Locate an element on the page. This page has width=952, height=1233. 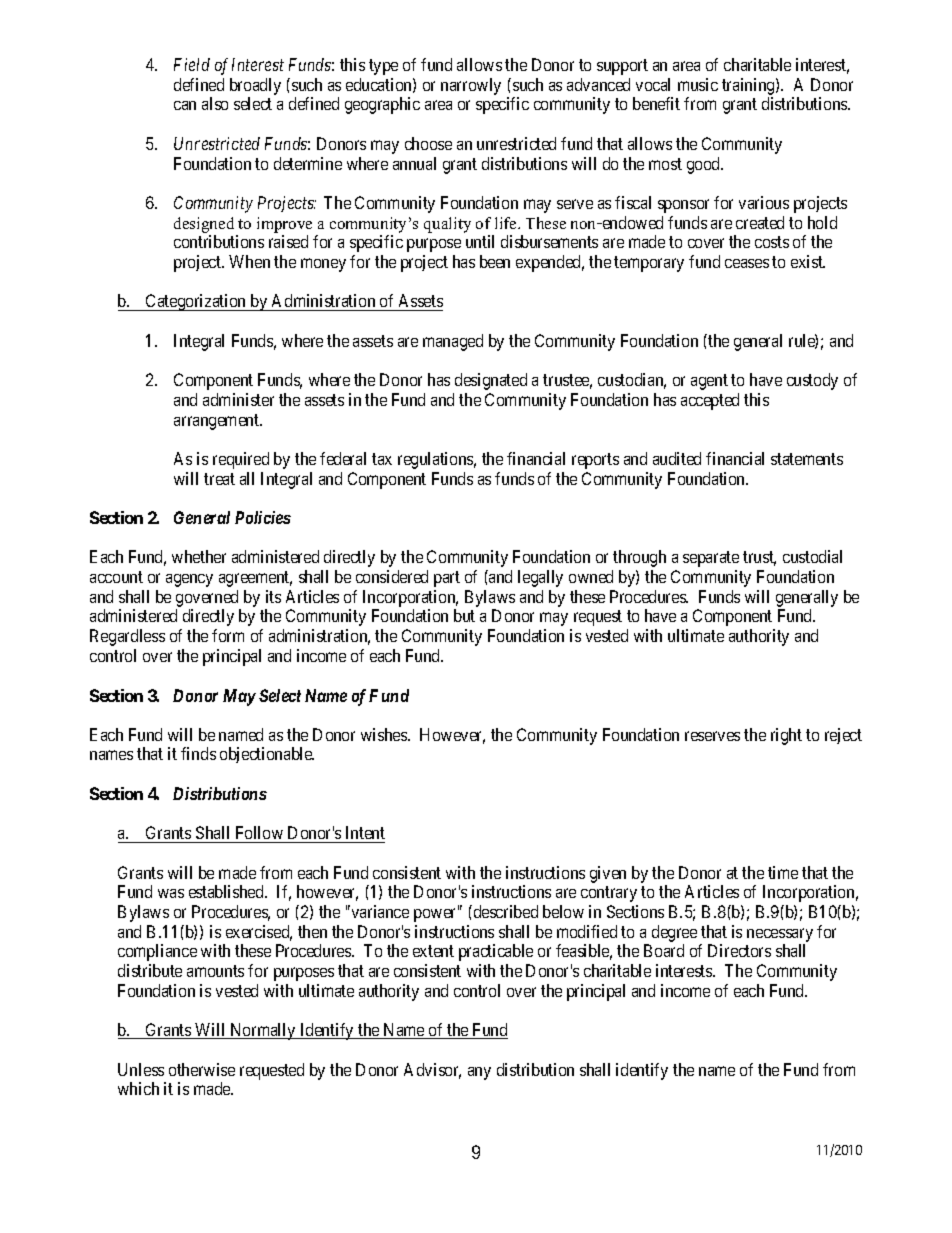
separate is located at coordinates (711, 559).
